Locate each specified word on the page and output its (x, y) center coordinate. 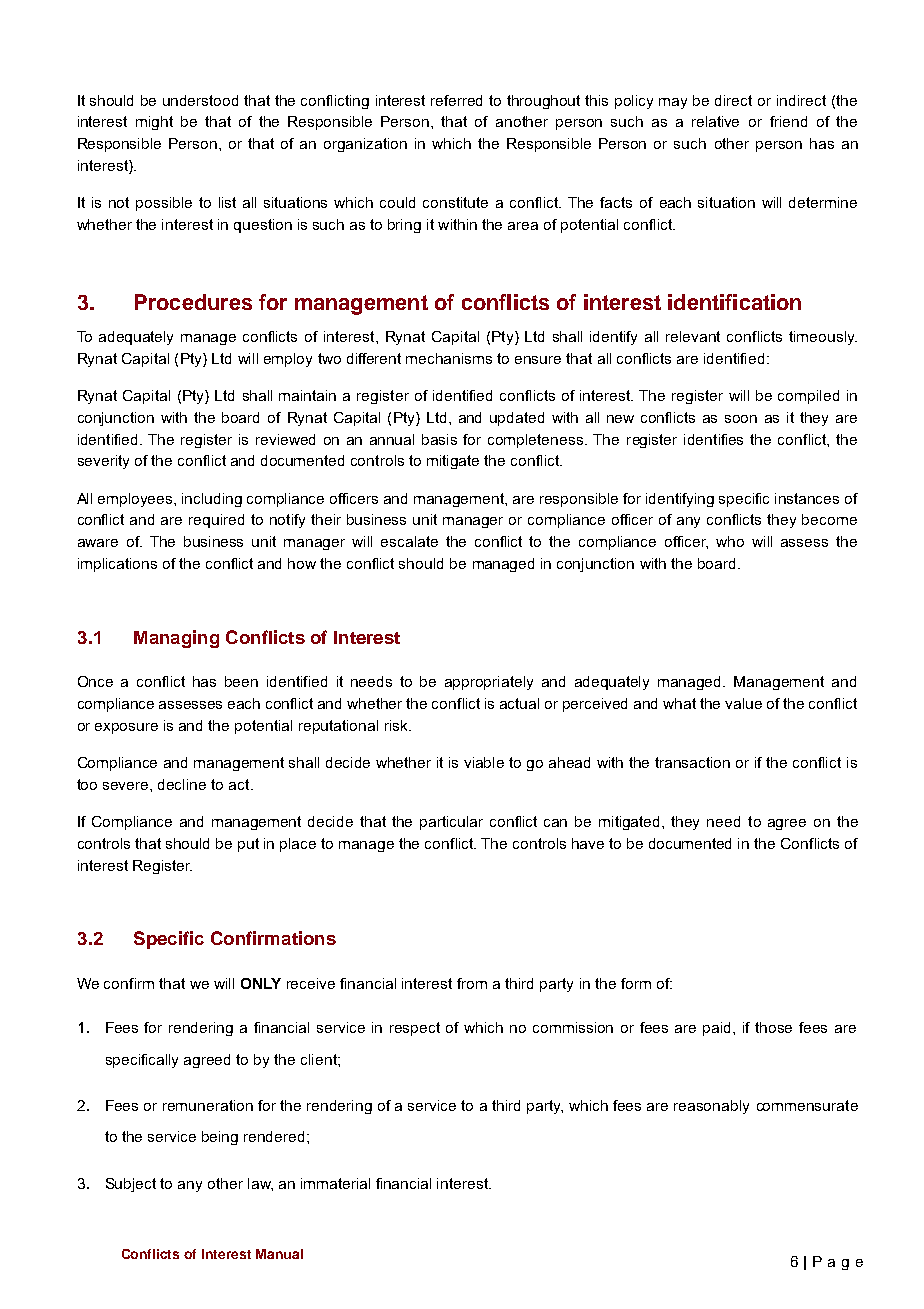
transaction (692, 762)
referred (456, 100)
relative (715, 121)
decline (182, 784)
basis (439, 439)
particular (451, 823)
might (154, 123)
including (212, 500)
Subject (131, 1185)
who (730, 541)
